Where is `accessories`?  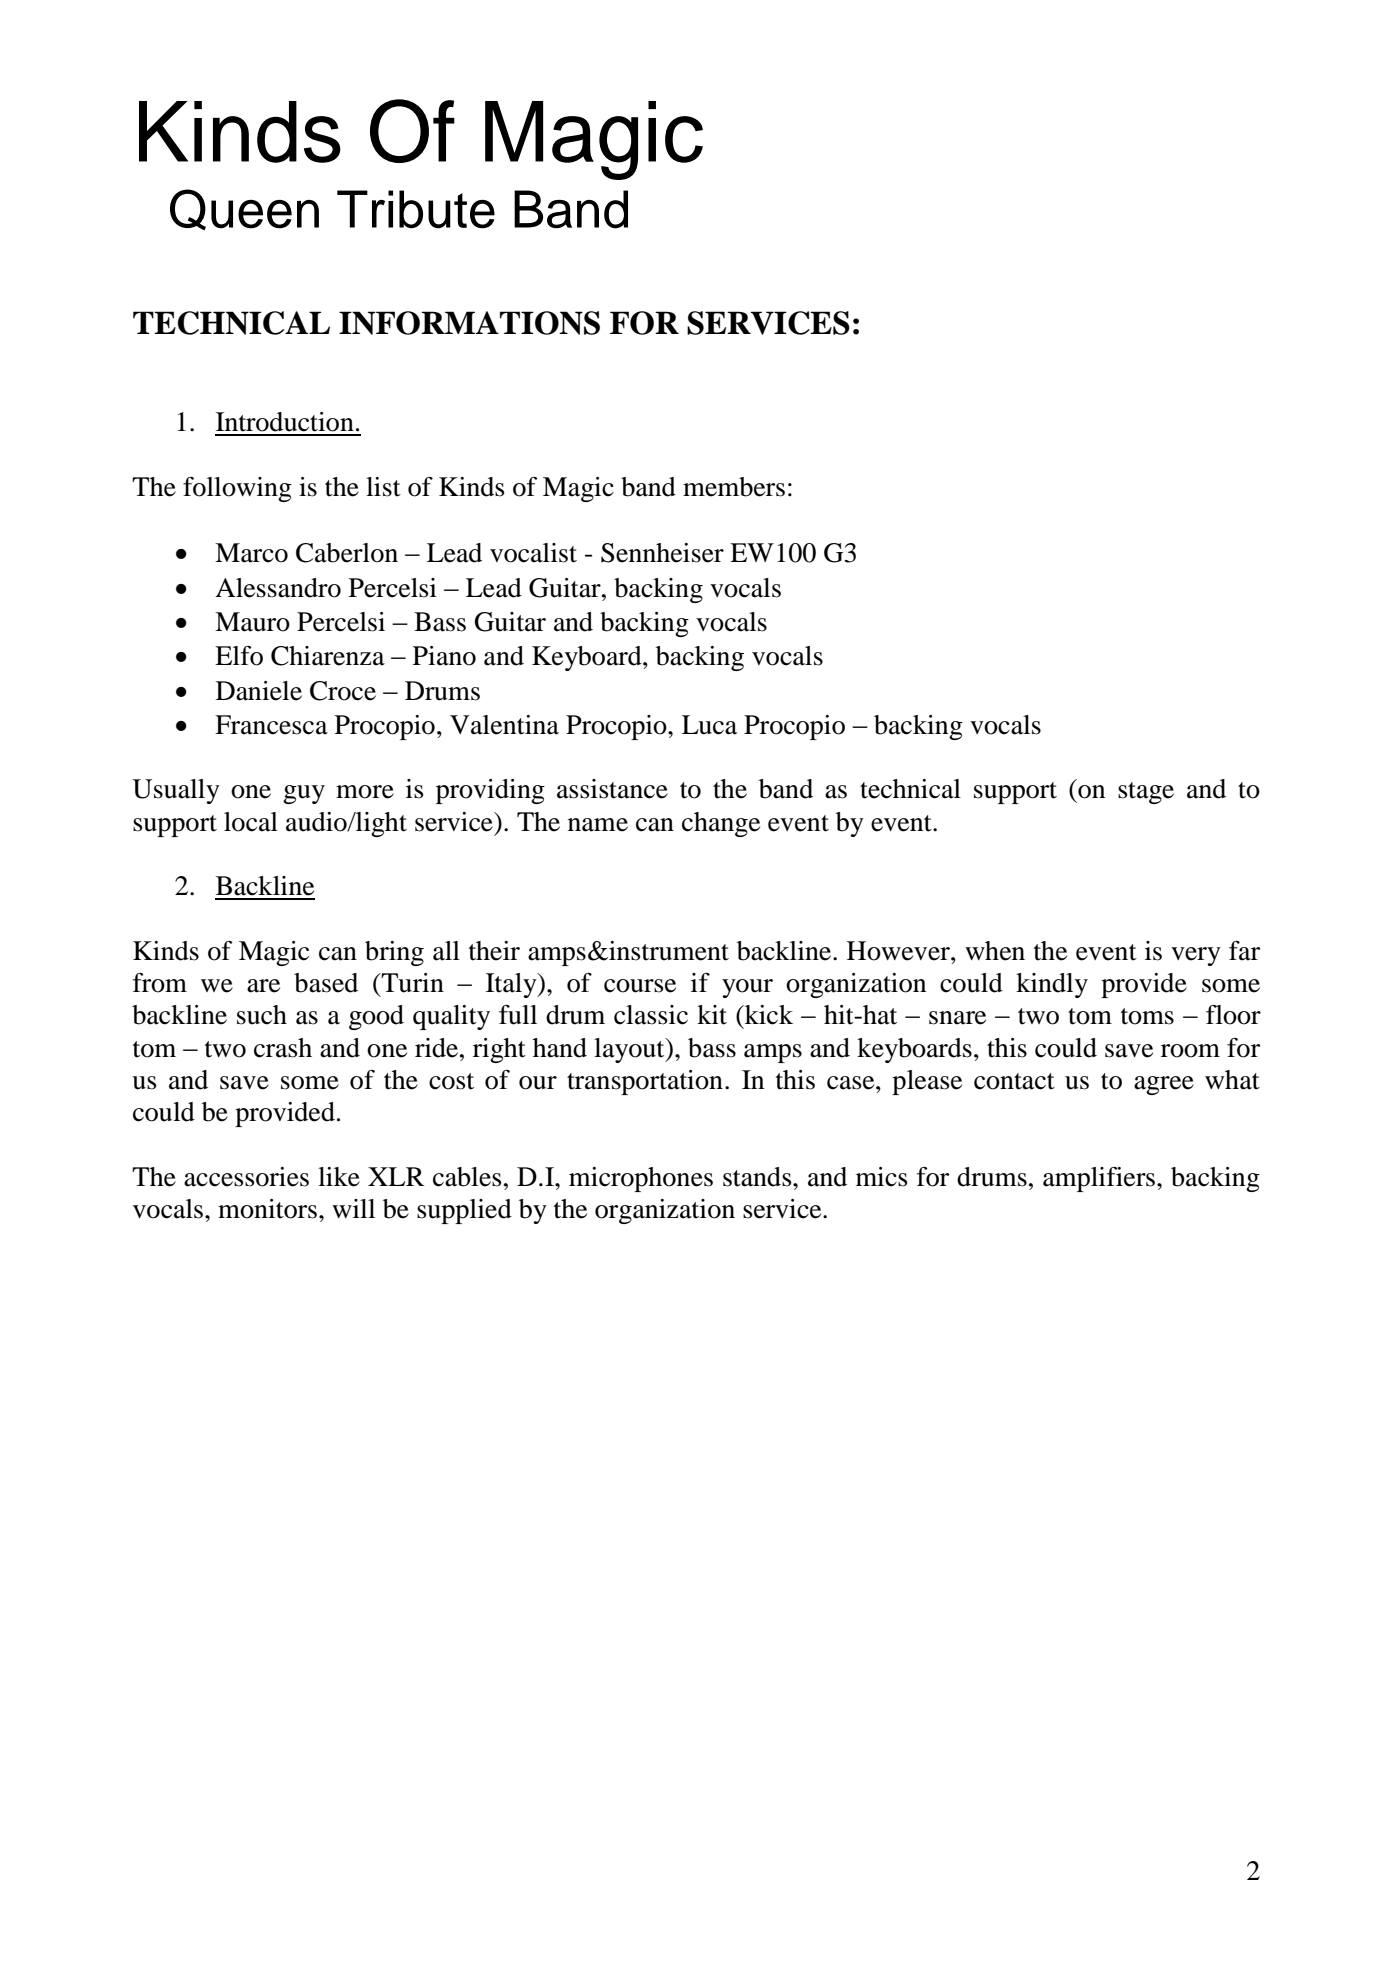
accessories is located at coordinates (246, 1177).
